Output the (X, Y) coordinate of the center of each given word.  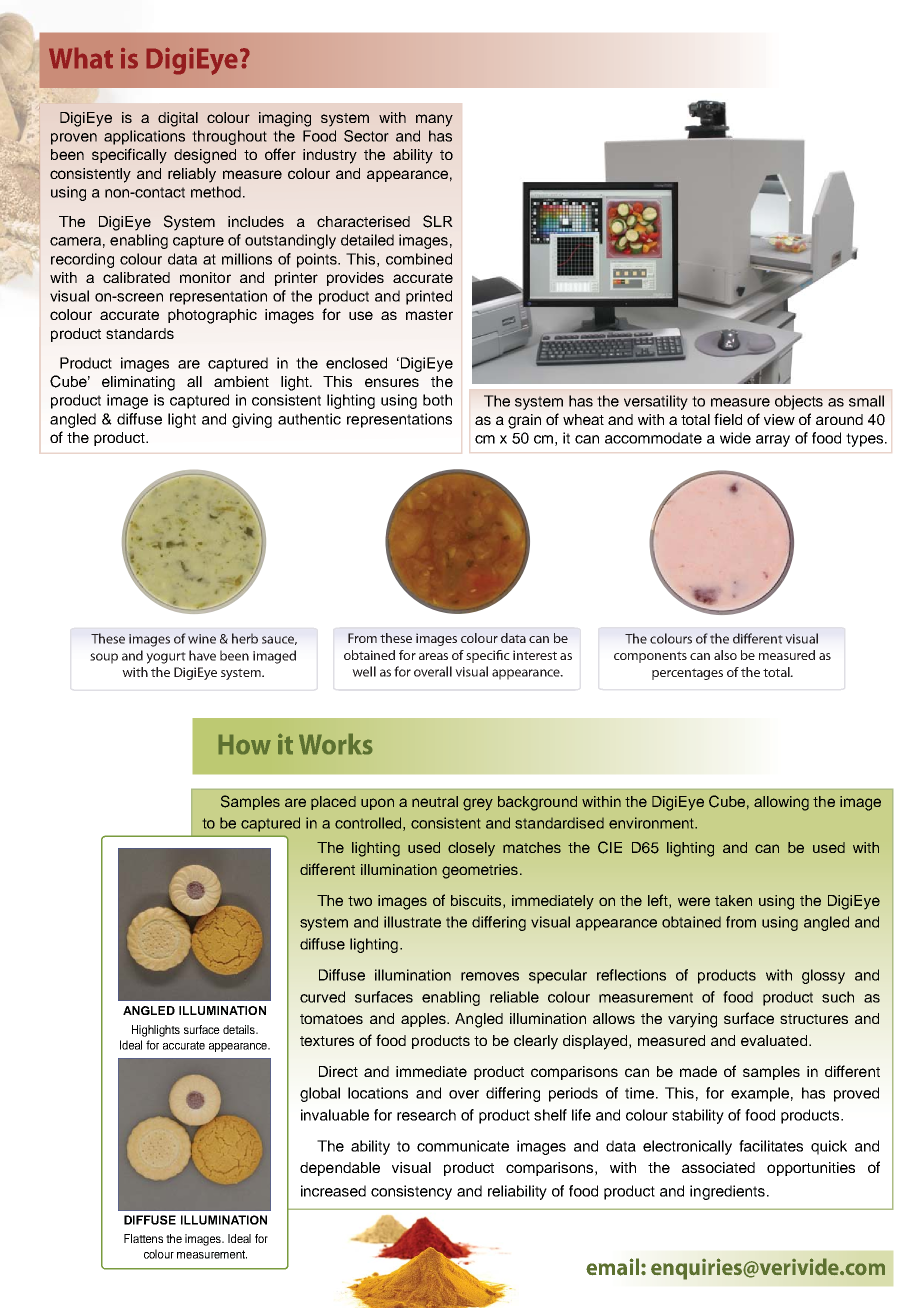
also (725, 655)
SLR (438, 221)
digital (178, 119)
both (437, 400)
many (434, 120)
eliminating (138, 383)
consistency (411, 1192)
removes (490, 976)
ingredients (729, 1192)
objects (799, 402)
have (202, 655)
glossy (823, 976)
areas (433, 656)
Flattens (143, 1238)
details (240, 1029)
